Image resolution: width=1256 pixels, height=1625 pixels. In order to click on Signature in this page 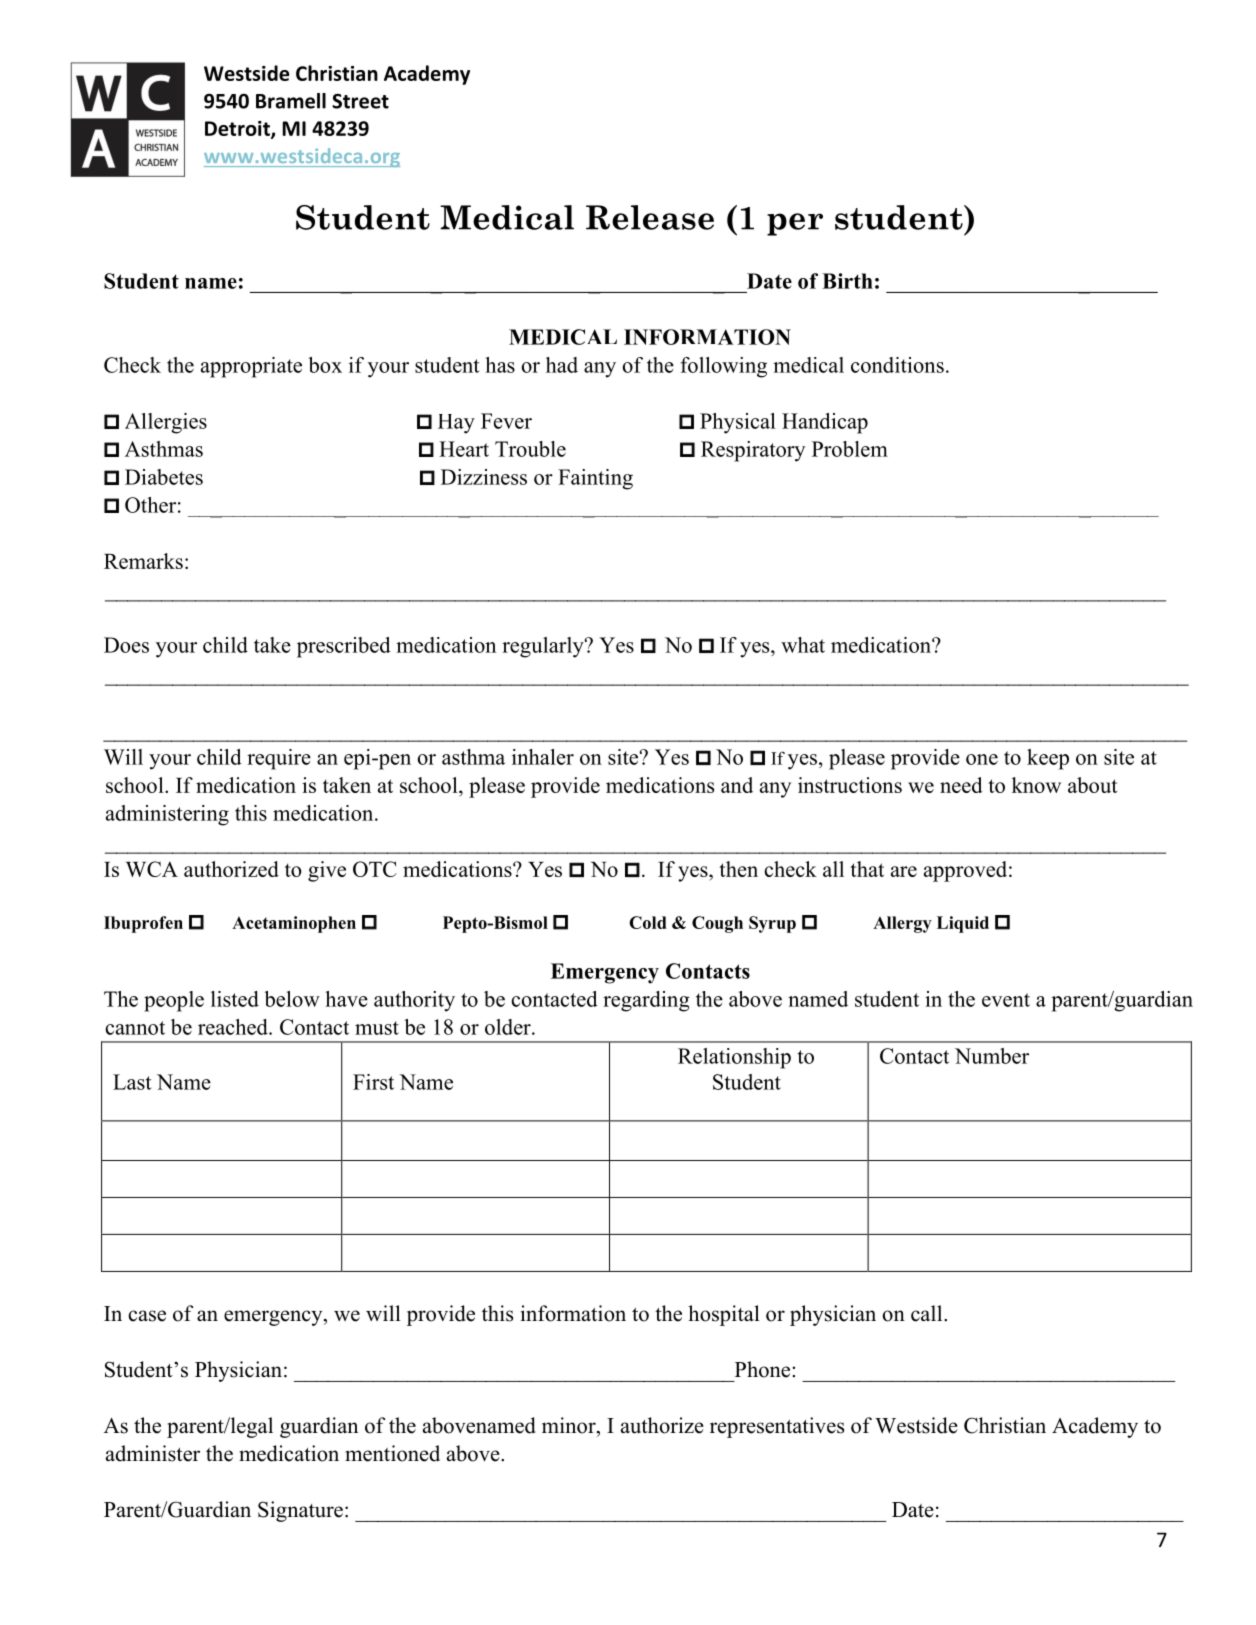, I will do `click(300, 1511)`.
